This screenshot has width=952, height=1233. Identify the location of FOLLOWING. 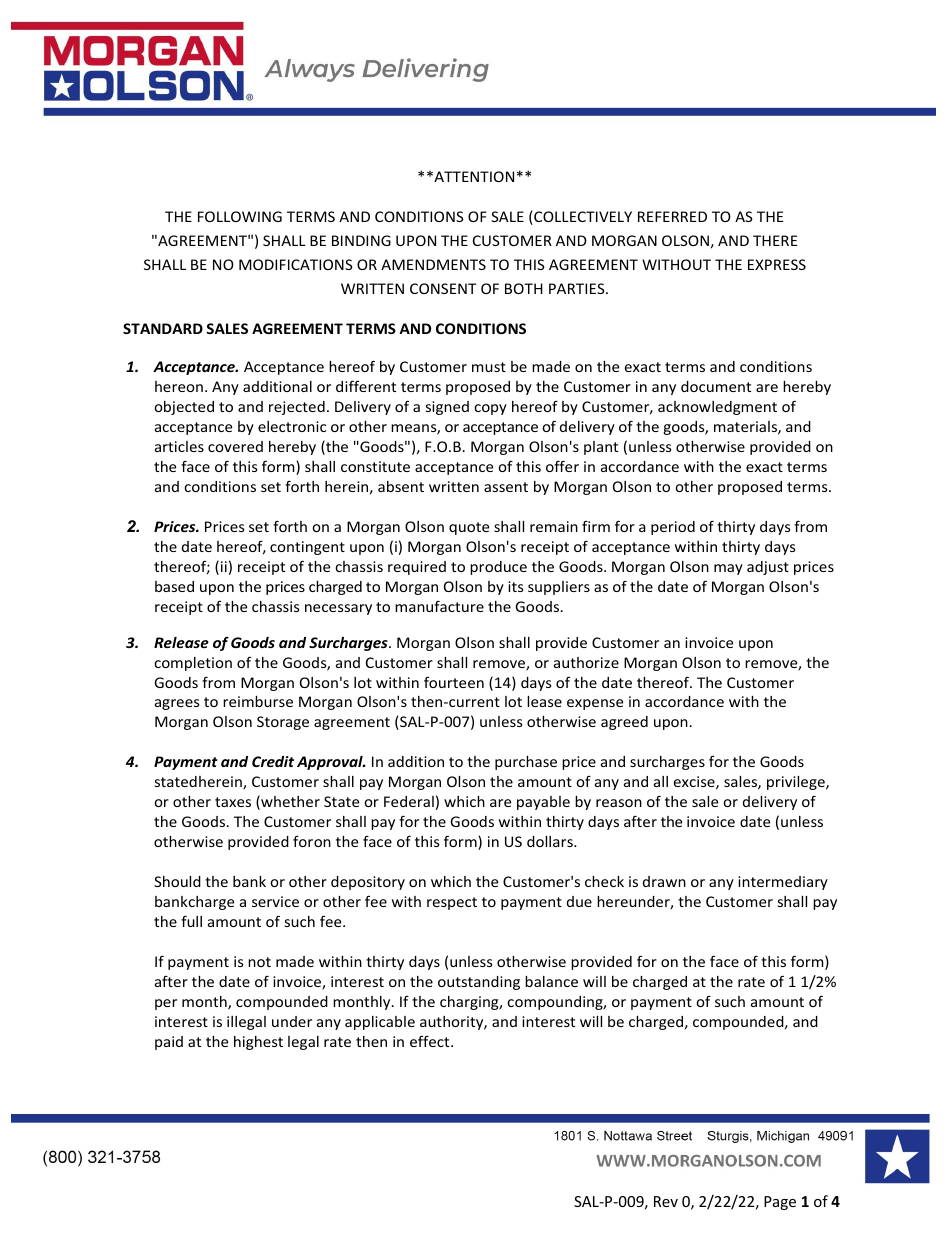
(240, 216).
